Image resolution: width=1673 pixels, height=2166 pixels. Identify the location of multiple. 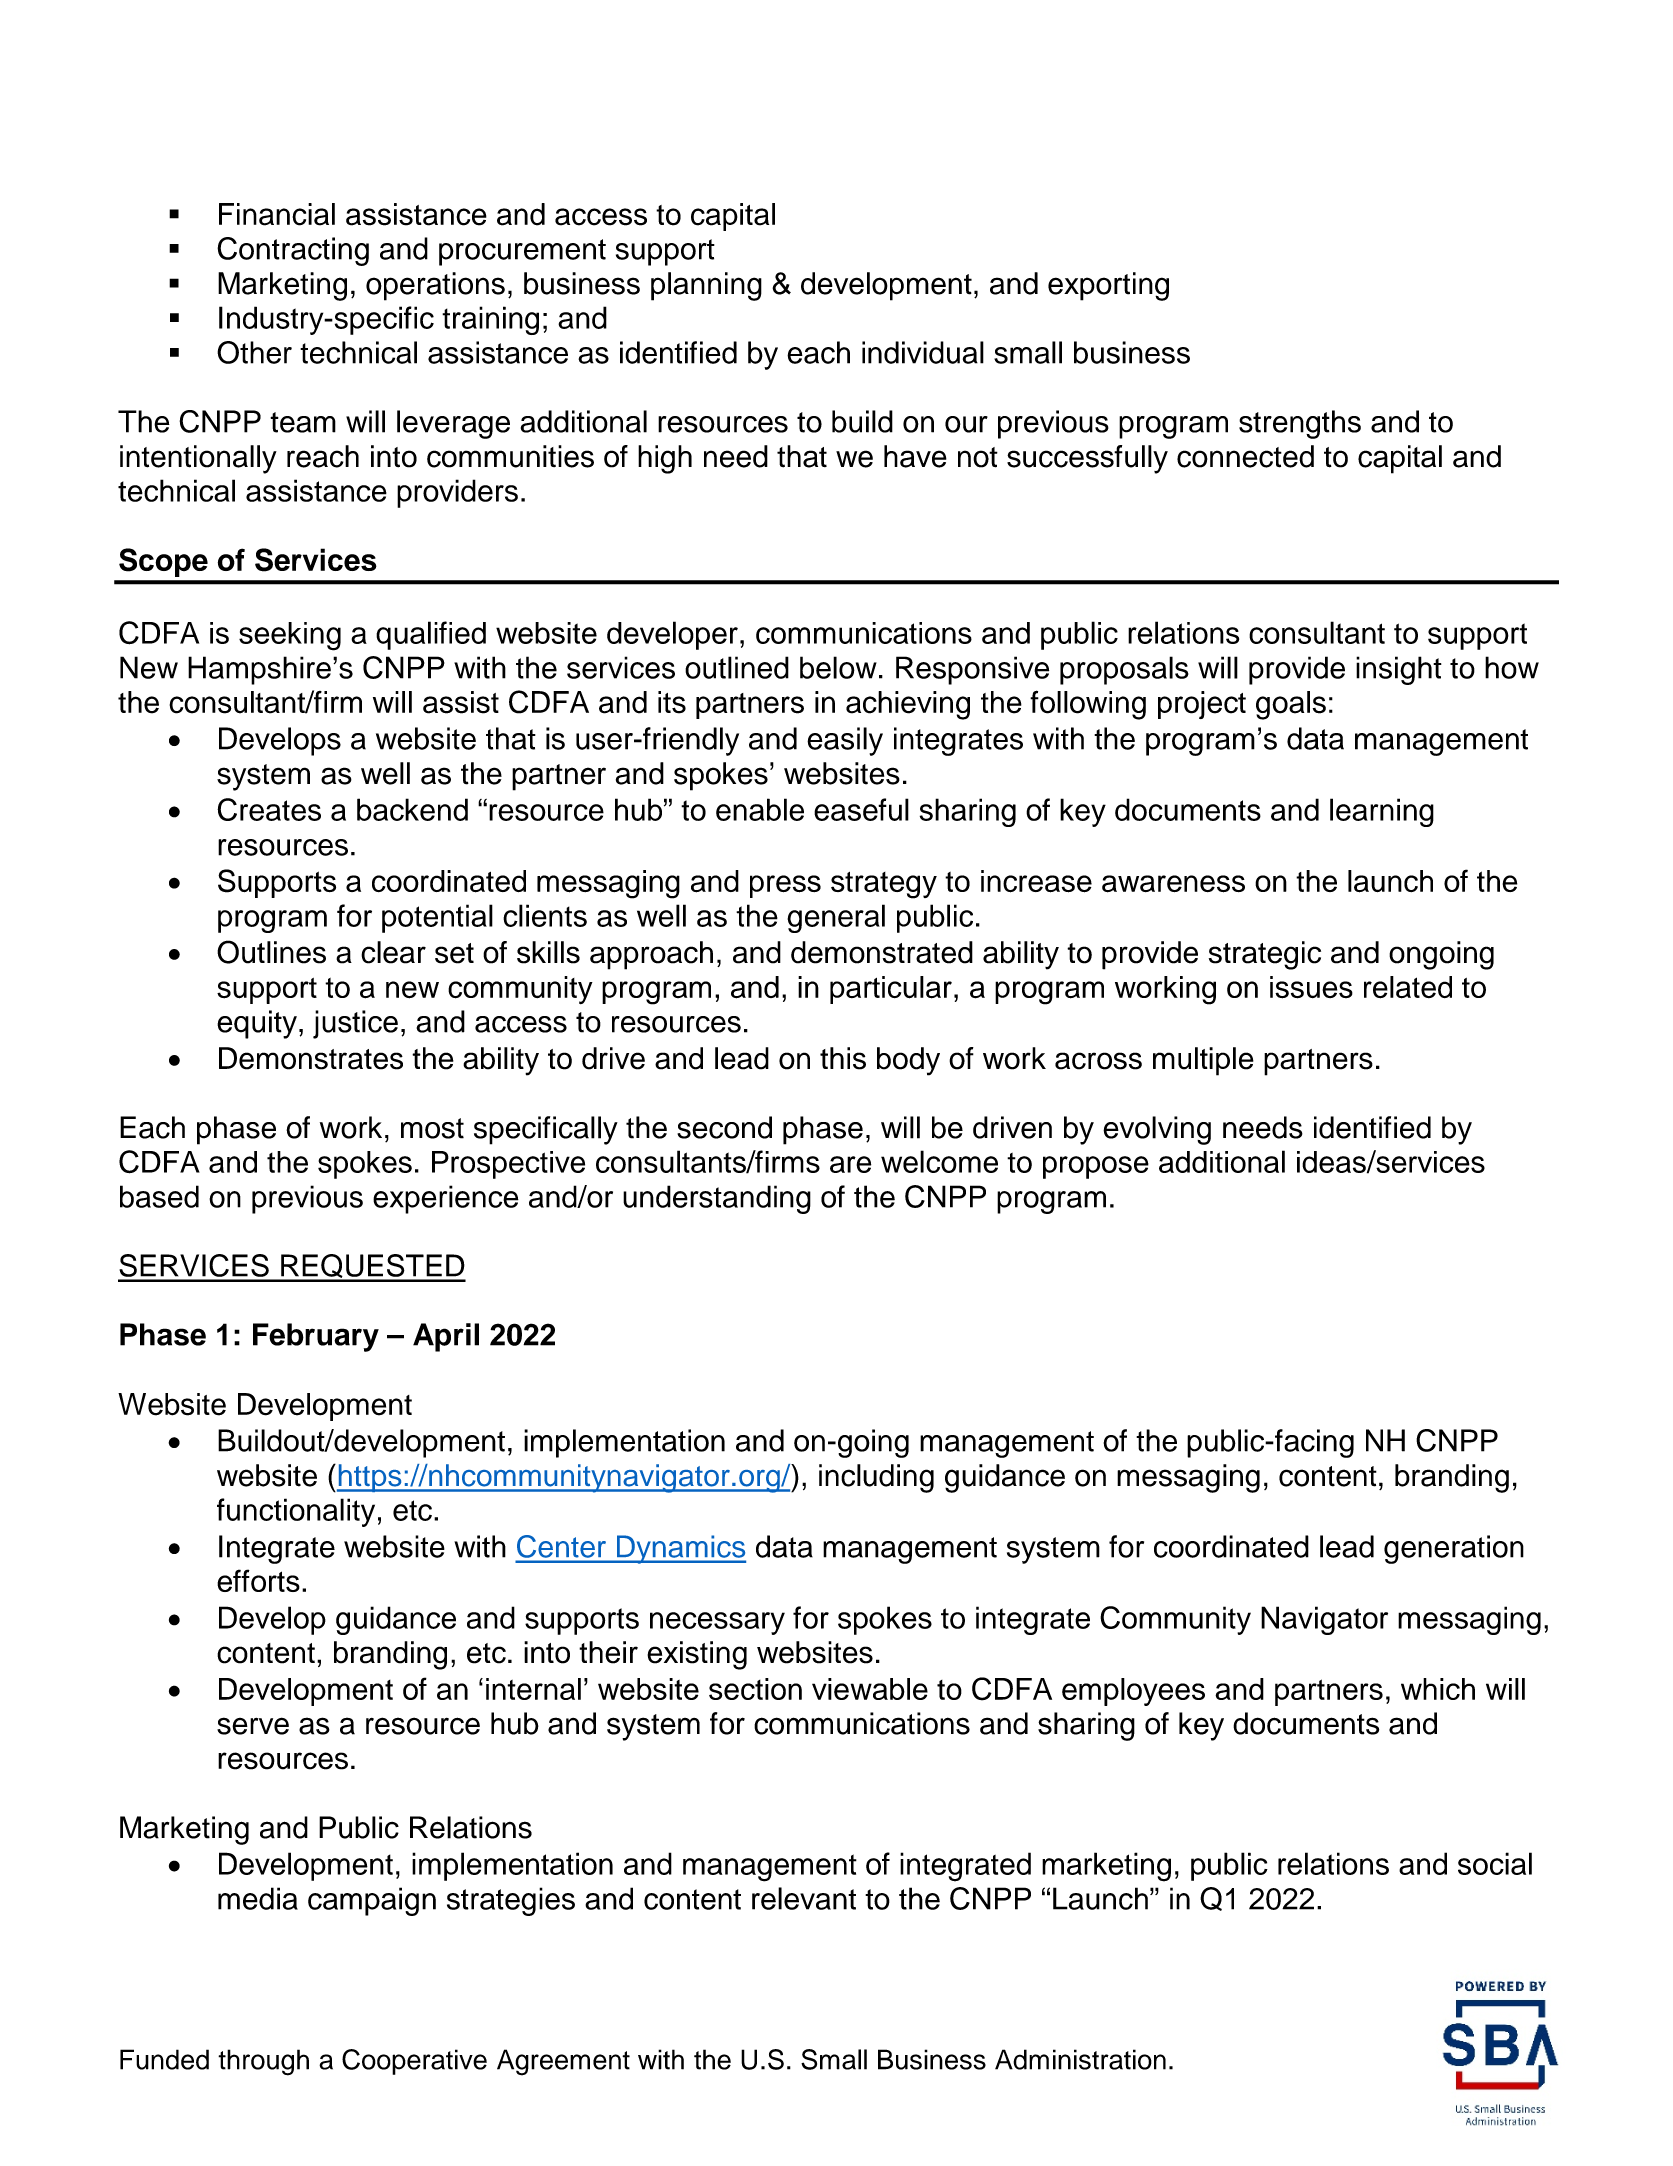
(1203, 1061).
